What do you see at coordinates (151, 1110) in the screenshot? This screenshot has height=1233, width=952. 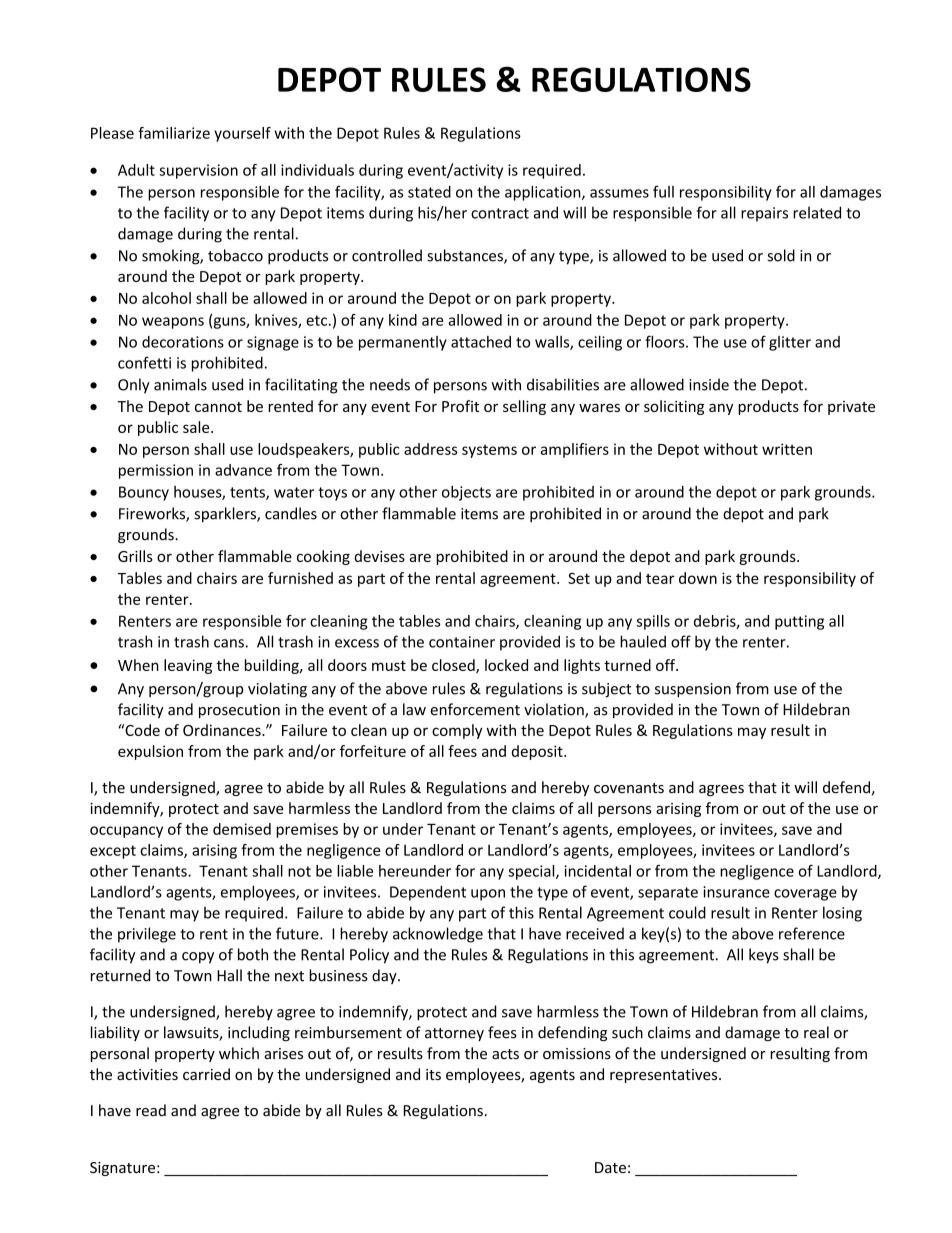 I see `read` at bounding box center [151, 1110].
